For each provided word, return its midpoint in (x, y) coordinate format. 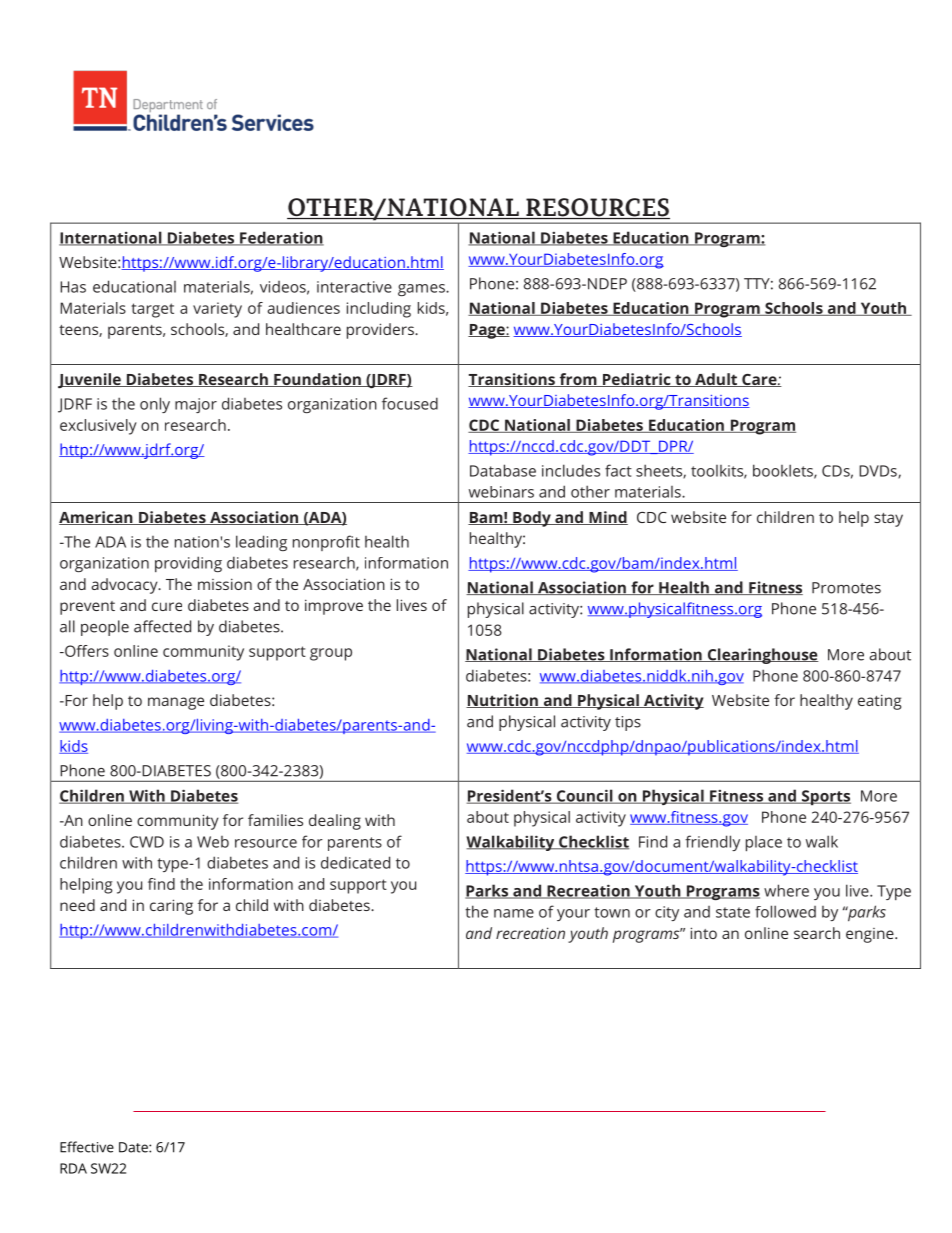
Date (134, 1147)
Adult (716, 380)
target (152, 310)
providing (188, 564)
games (422, 290)
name (514, 913)
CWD (147, 842)
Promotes (846, 588)
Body (532, 519)
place (764, 844)
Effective (87, 1147)
